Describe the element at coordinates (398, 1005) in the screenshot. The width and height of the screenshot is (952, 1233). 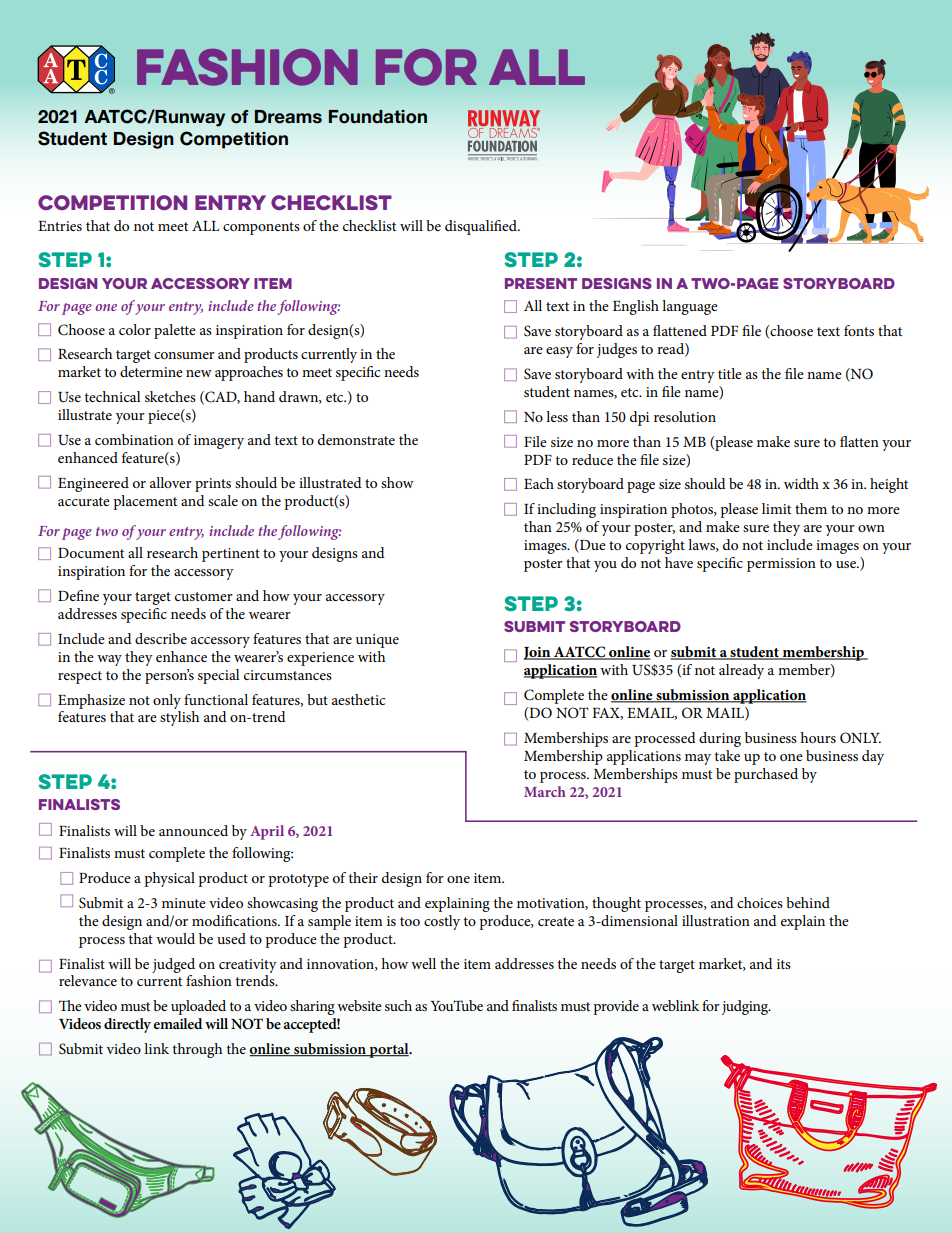
I see `such` at that location.
